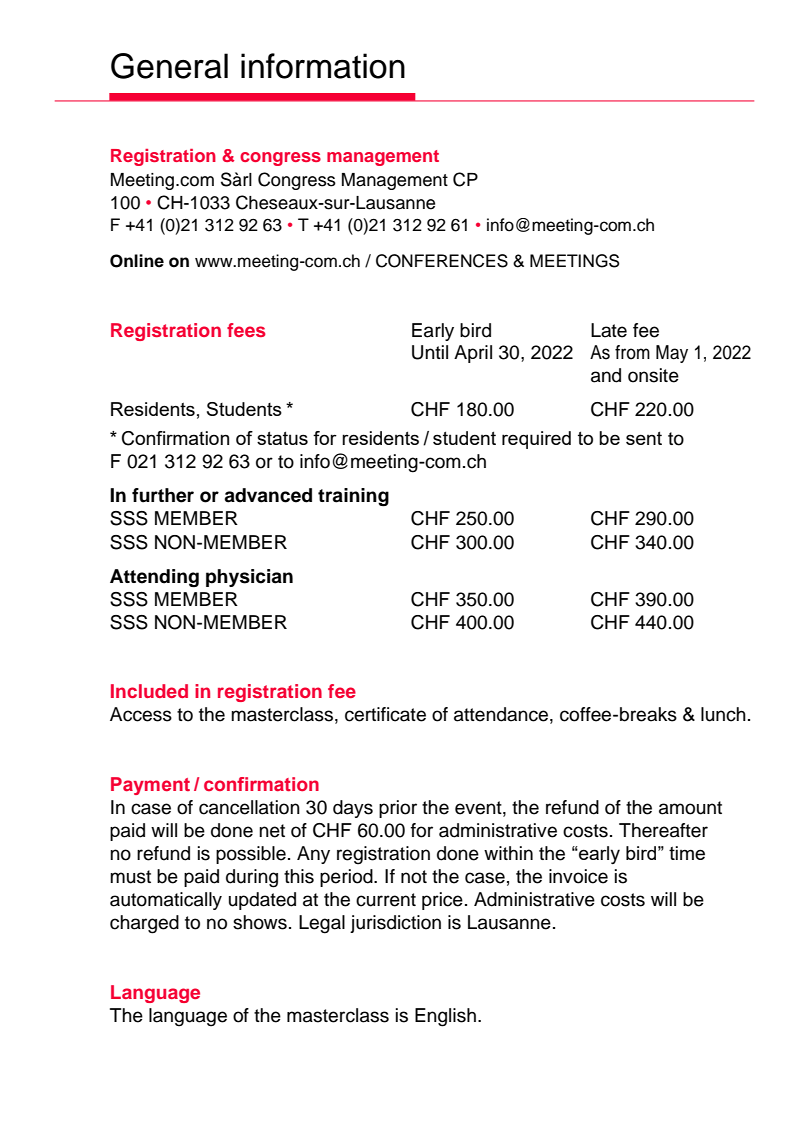  What do you see at coordinates (150, 786) in the document?
I see `Payment` at bounding box center [150, 786].
